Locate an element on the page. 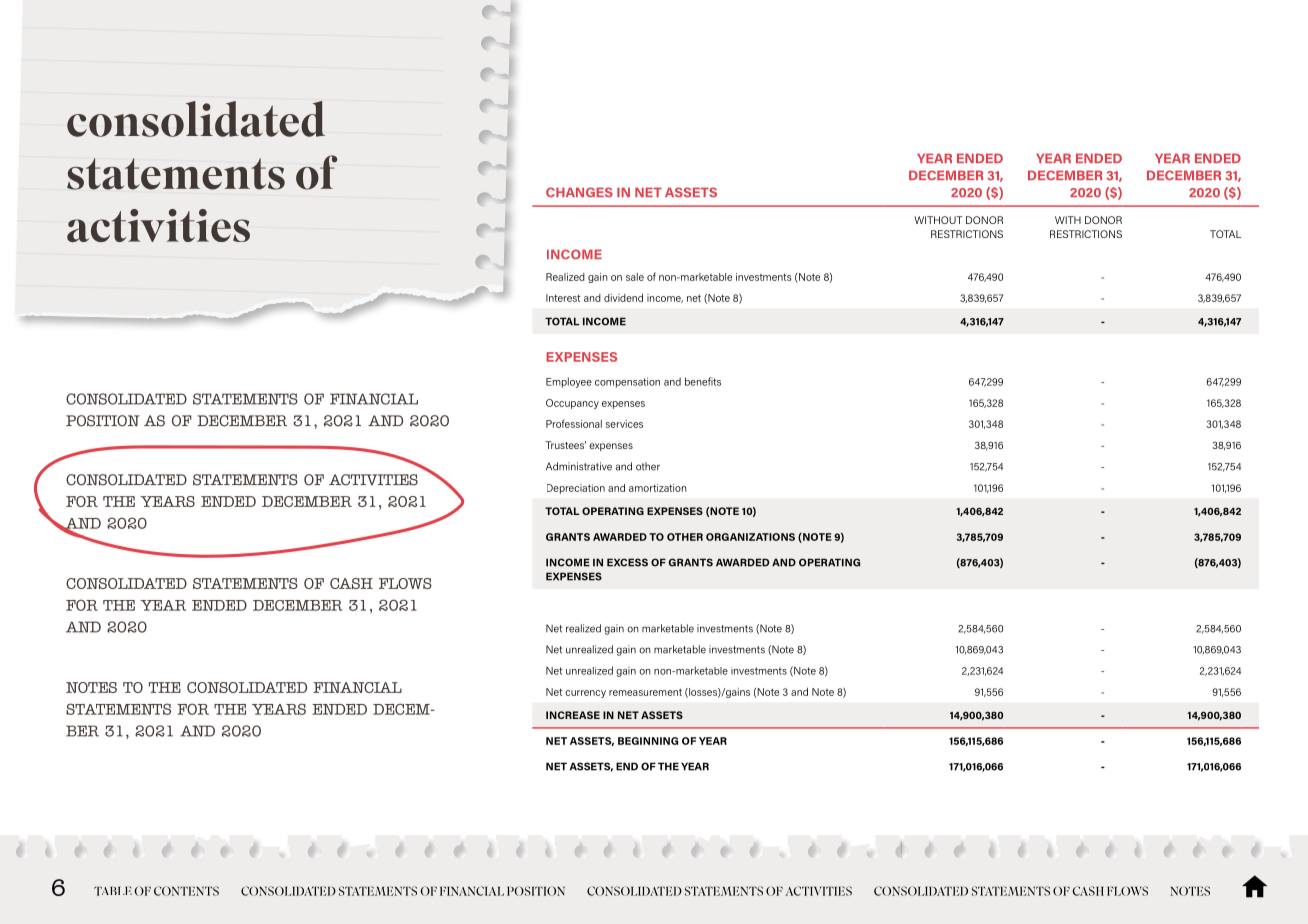 The image size is (1308, 924). sale is located at coordinates (635, 277).
